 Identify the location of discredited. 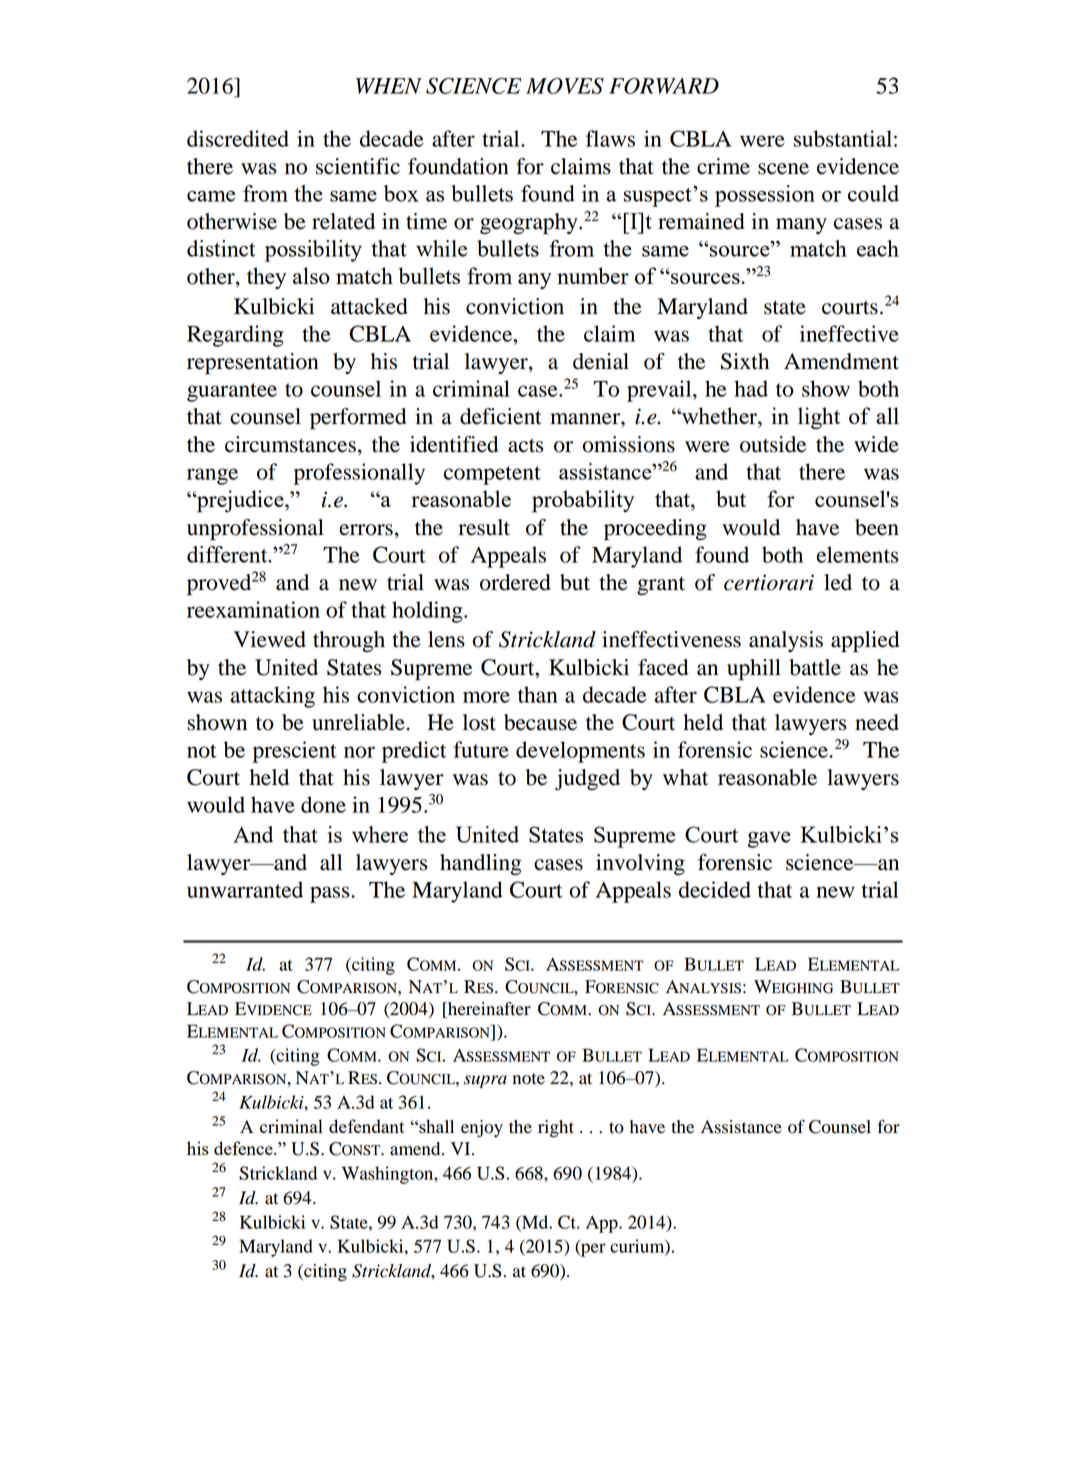
(238, 138).
